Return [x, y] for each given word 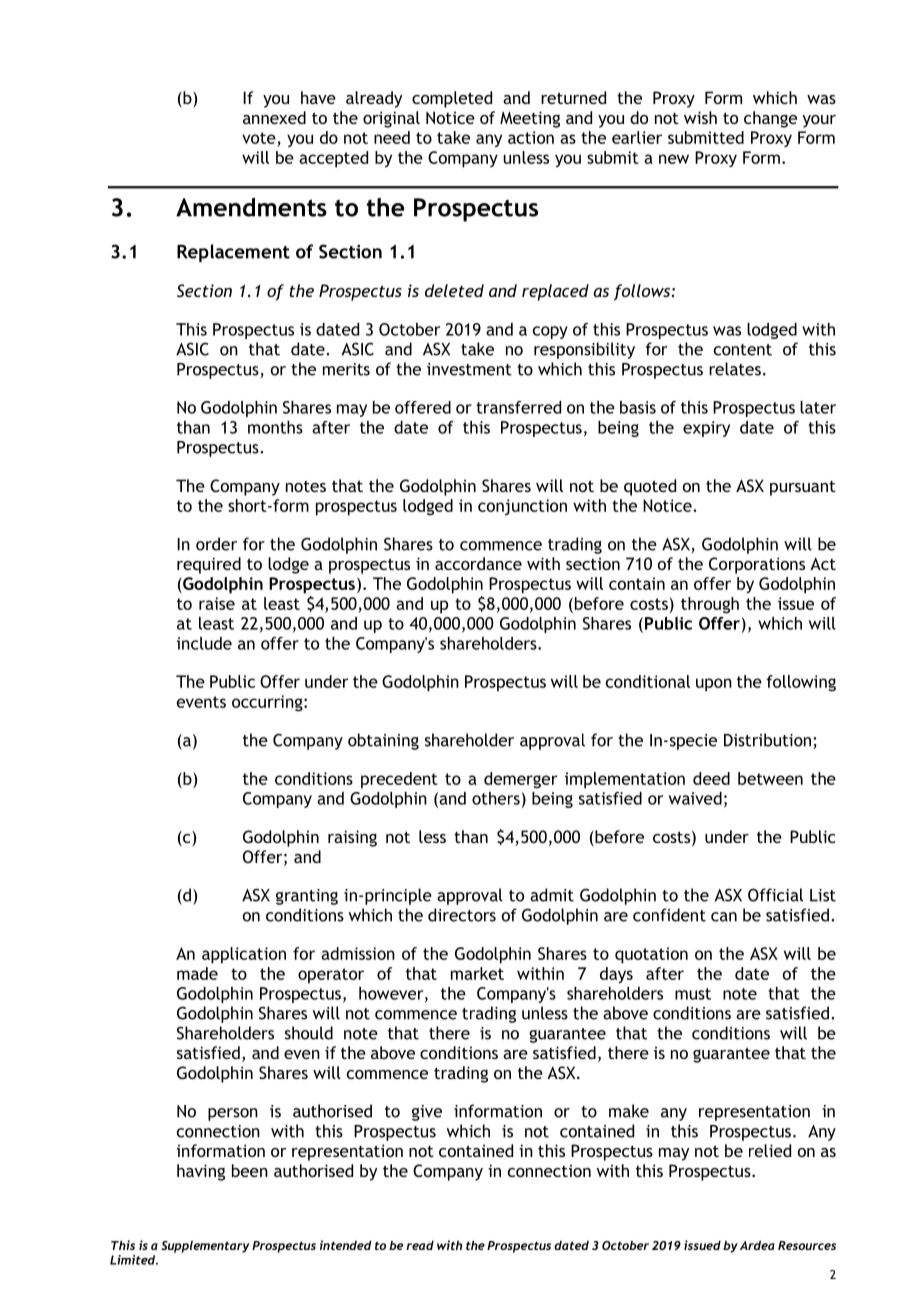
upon [714, 685]
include [204, 643]
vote [259, 138]
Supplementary [205, 1247]
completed [452, 99]
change [770, 119]
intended [346, 1245]
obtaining [383, 741]
